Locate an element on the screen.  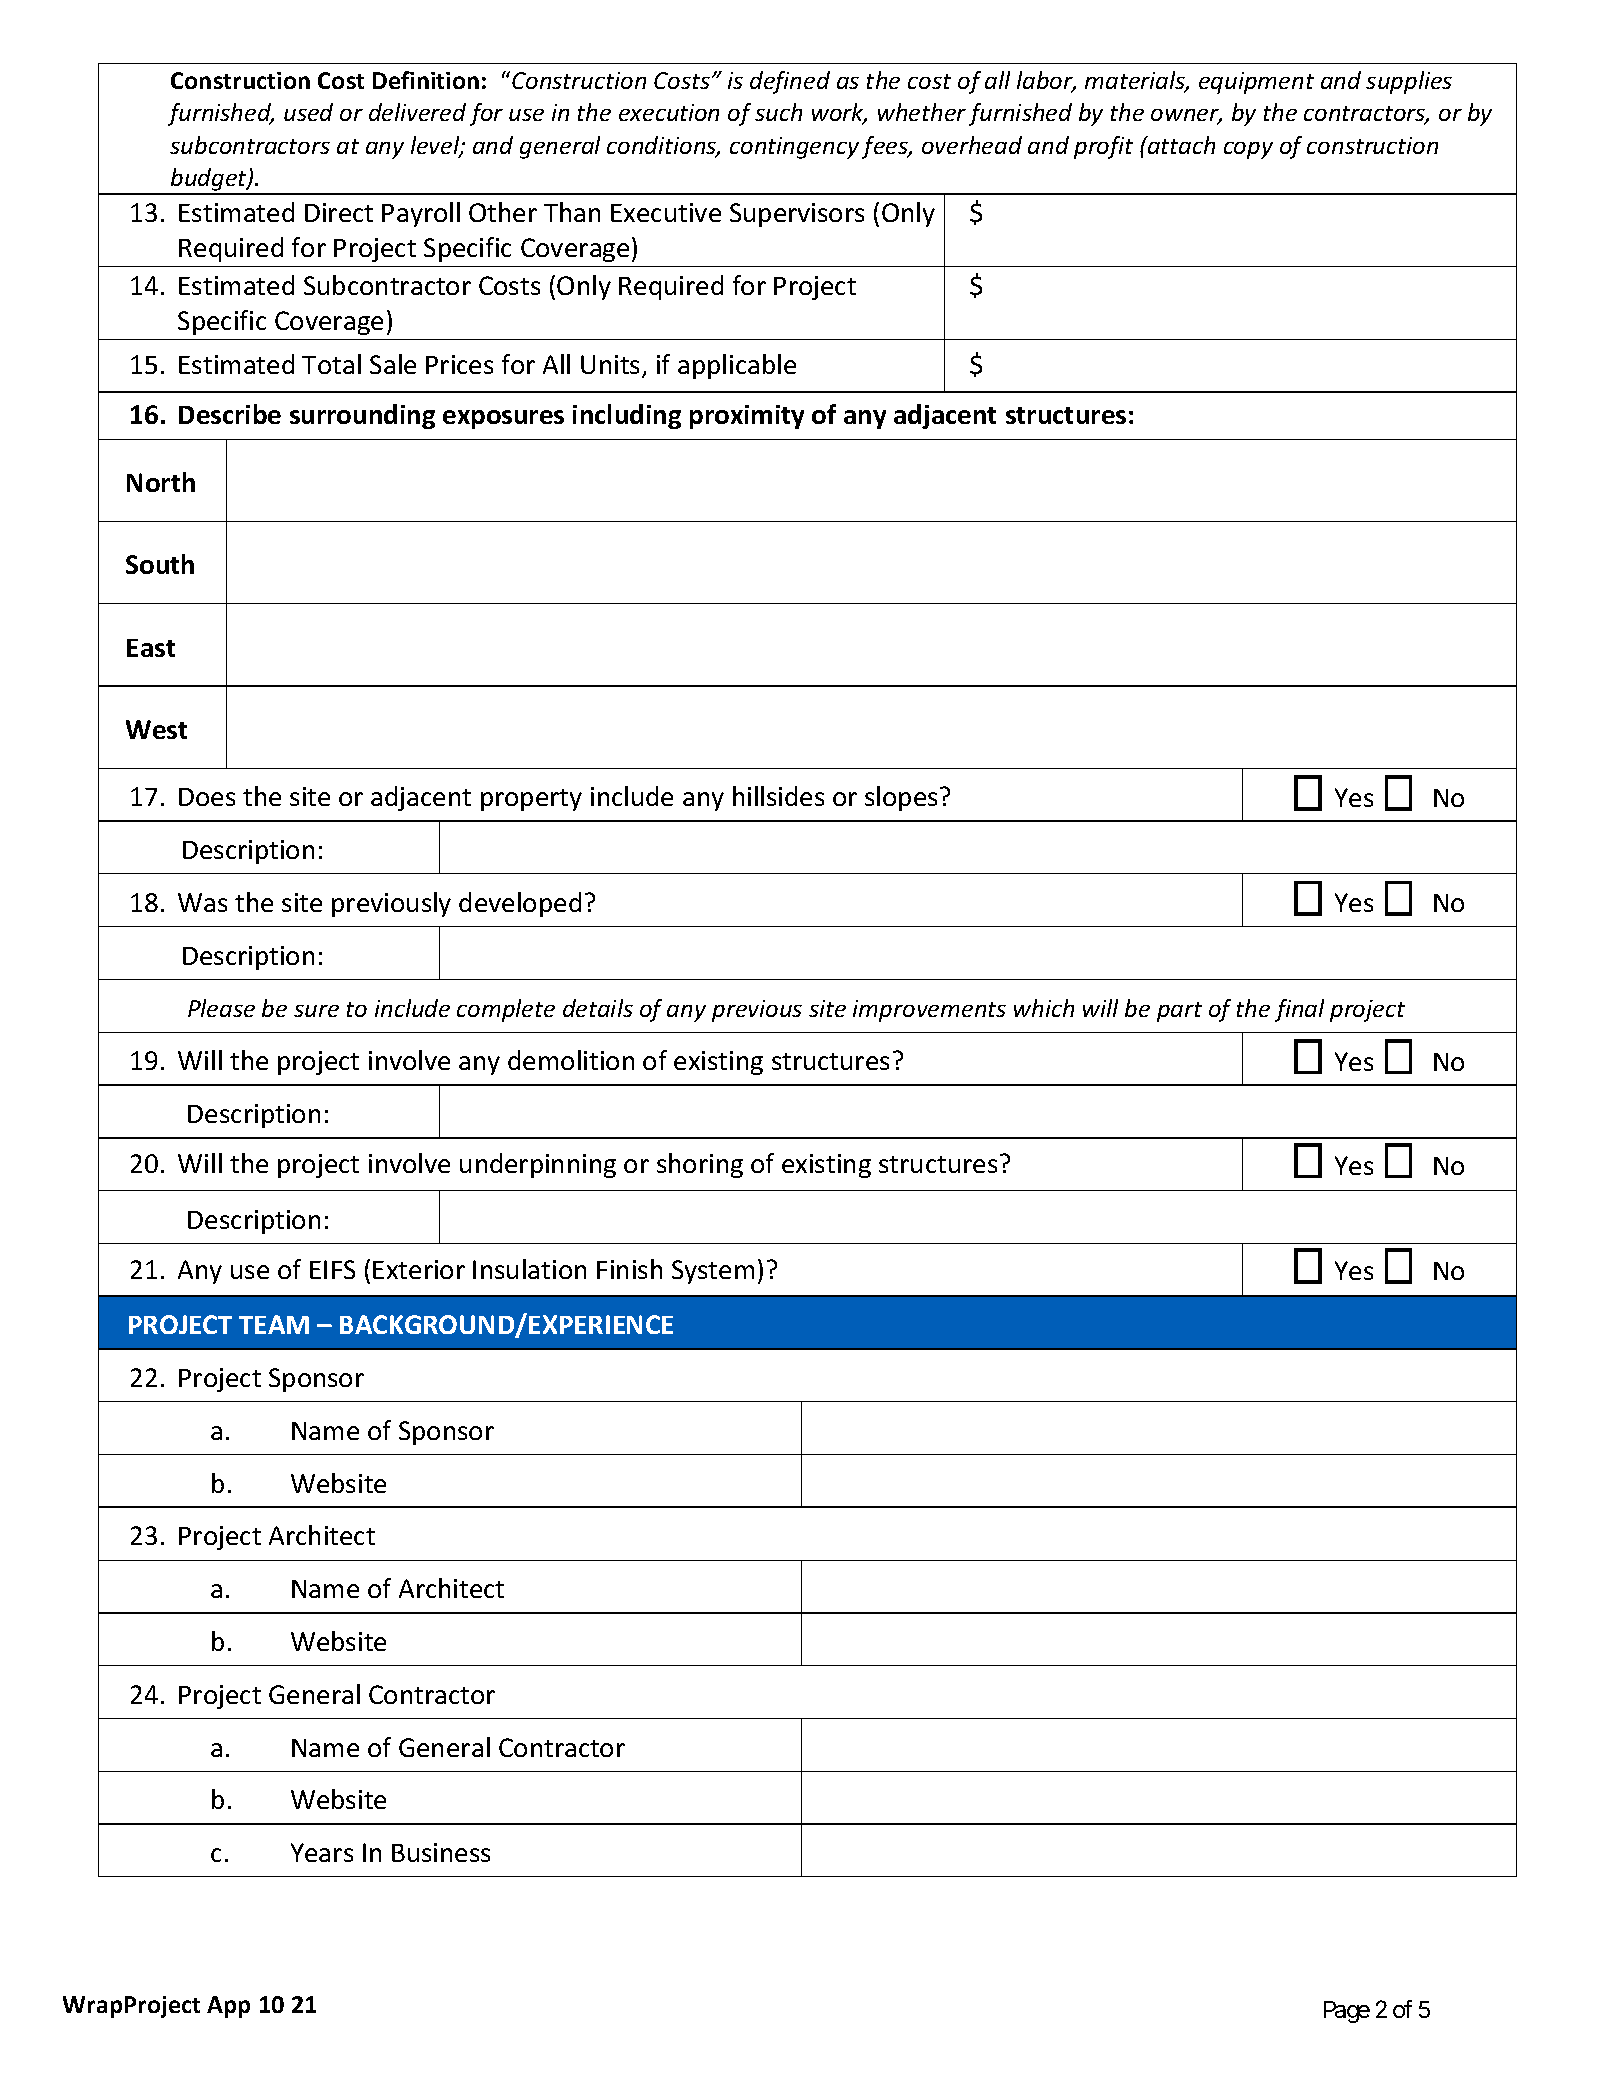
Years is located at coordinates (322, 1852).
